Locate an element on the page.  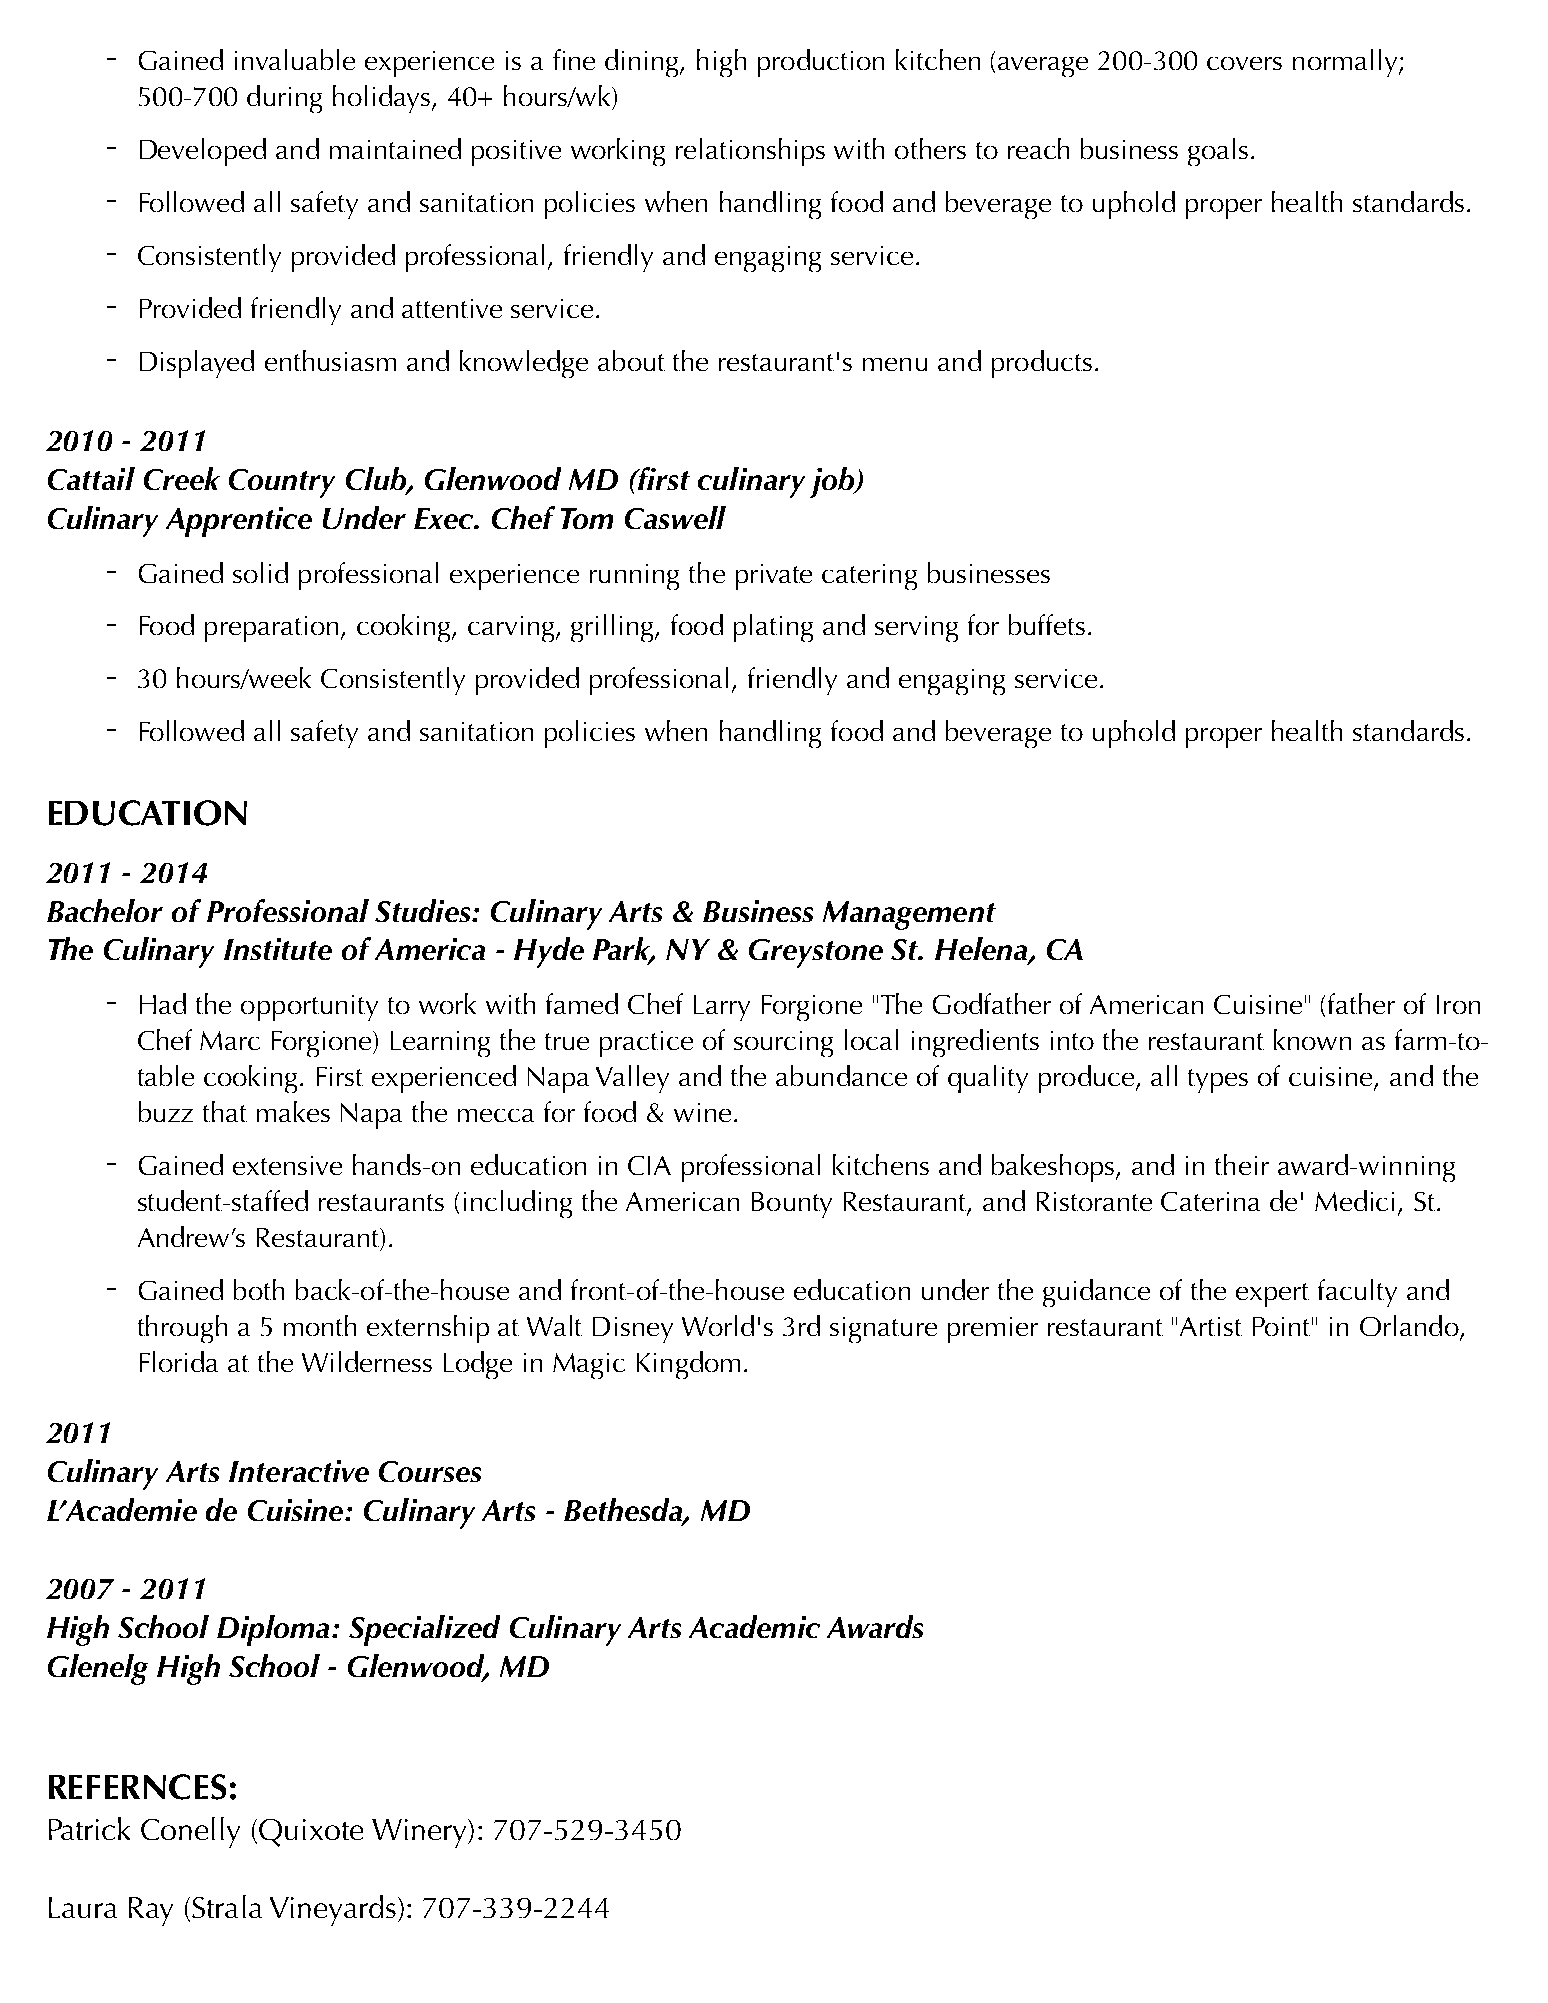
Artist is located at coordinates (1211, 1326).
